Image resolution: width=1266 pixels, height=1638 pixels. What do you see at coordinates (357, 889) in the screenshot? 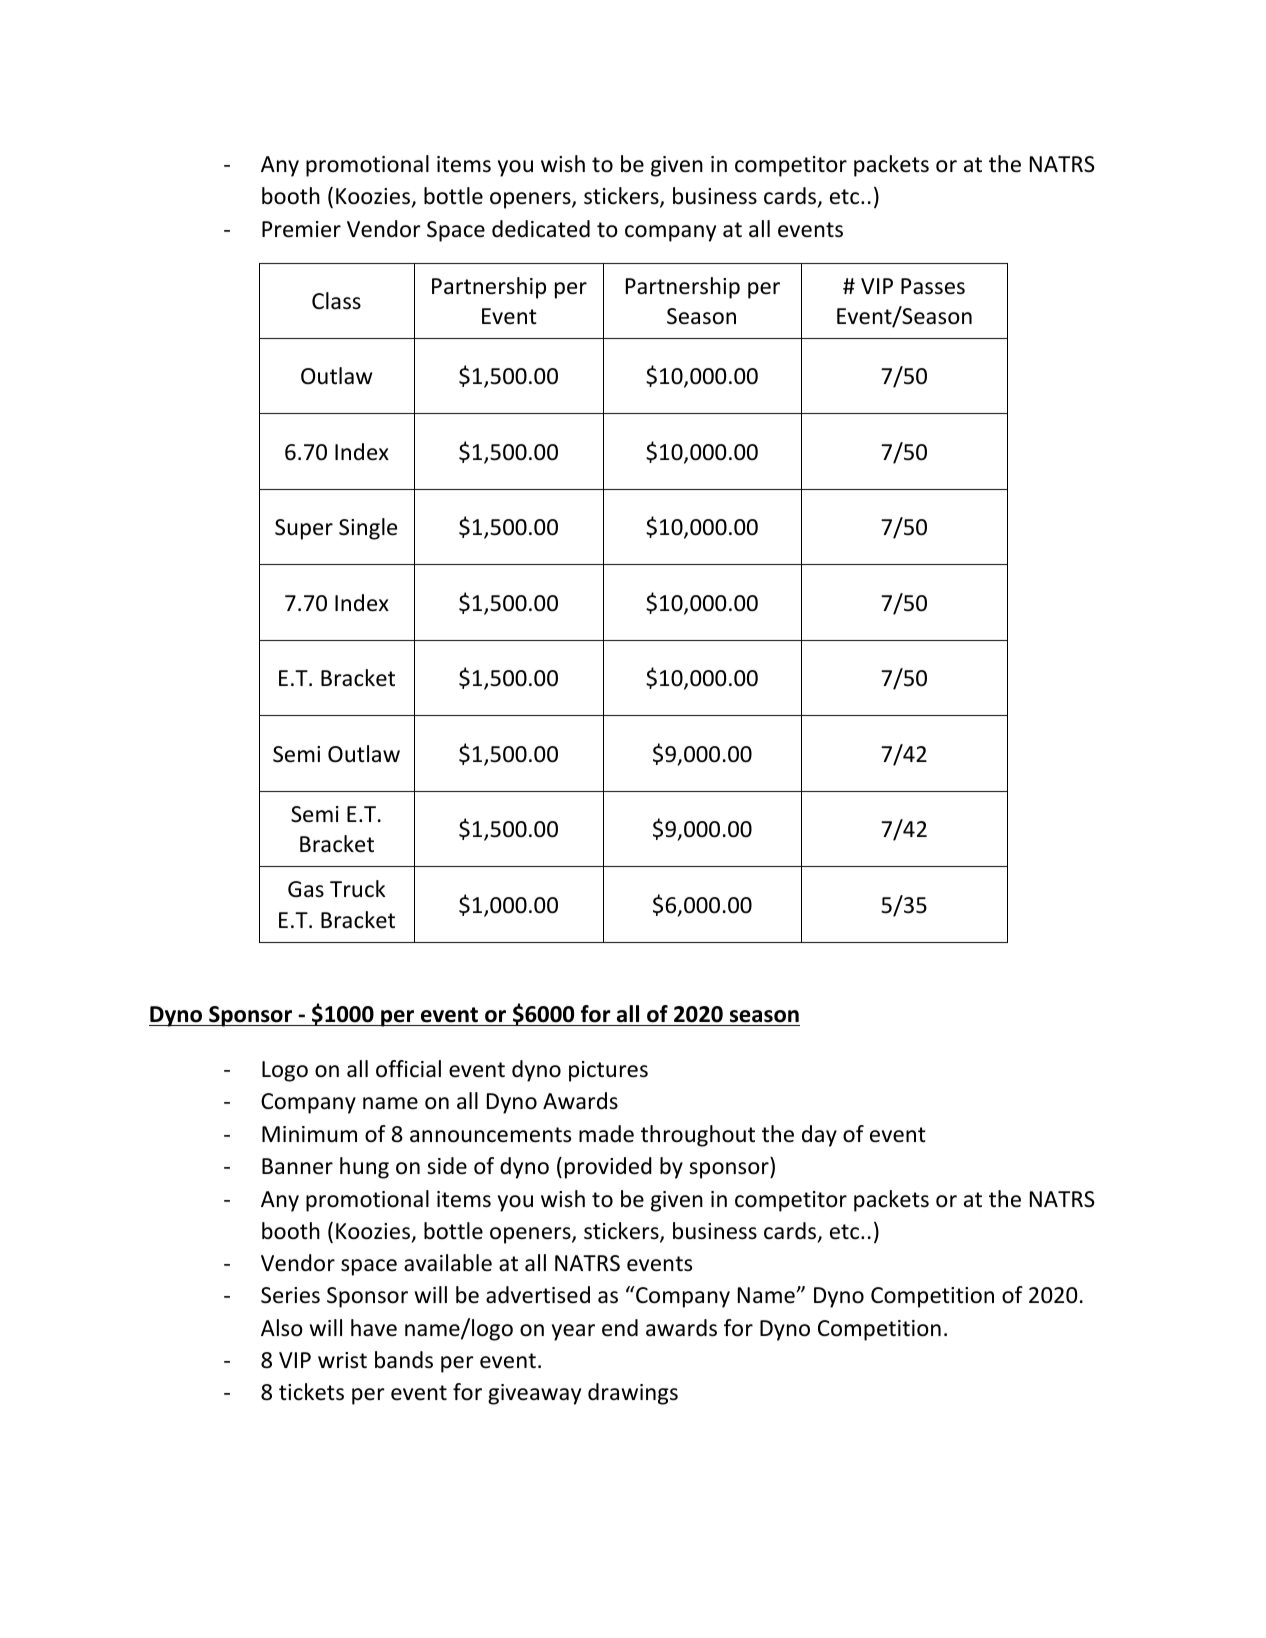
I see `Truck` at bounding box center [357, 889].
